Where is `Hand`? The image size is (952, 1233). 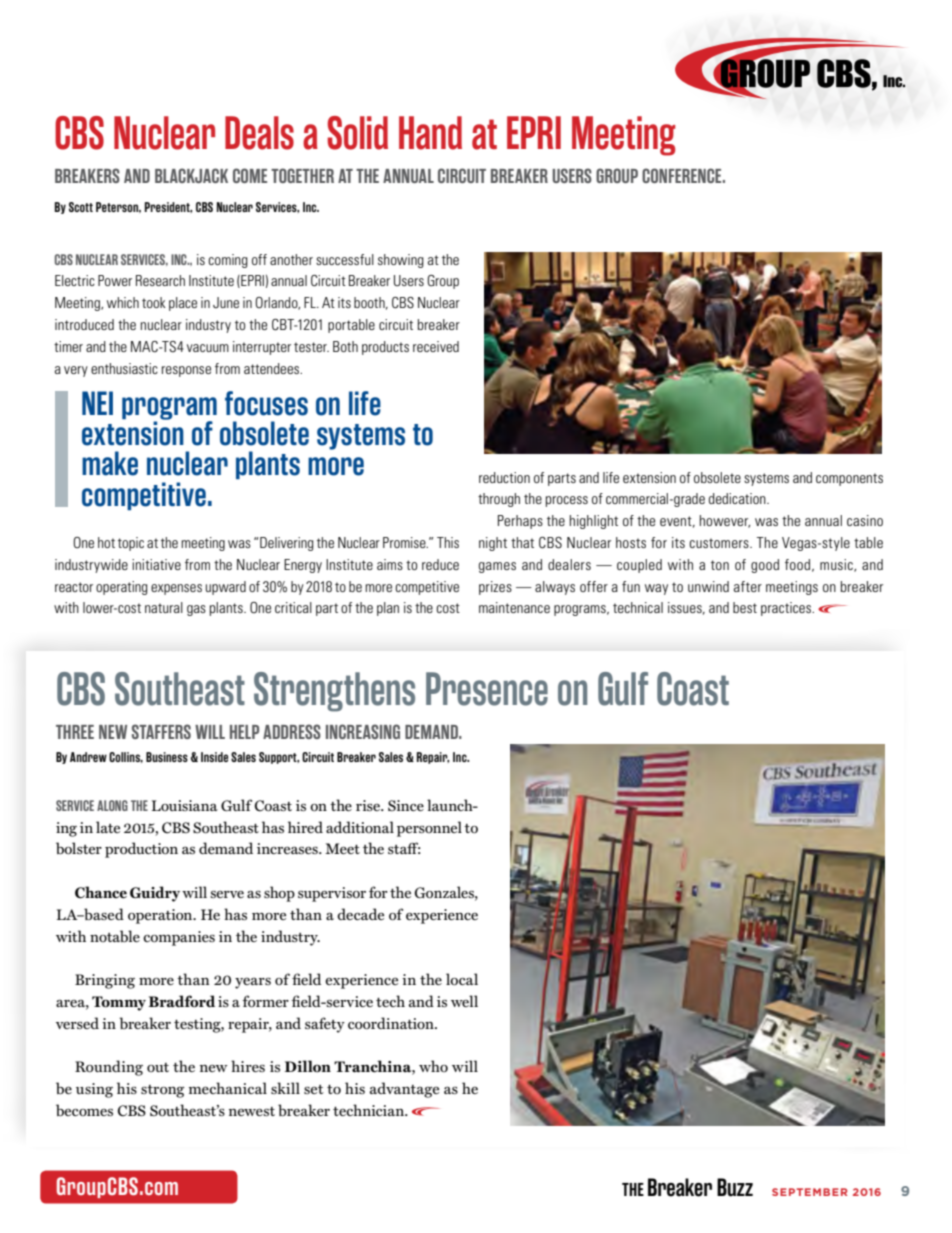 Hand is located at coordinates (430, 133).
